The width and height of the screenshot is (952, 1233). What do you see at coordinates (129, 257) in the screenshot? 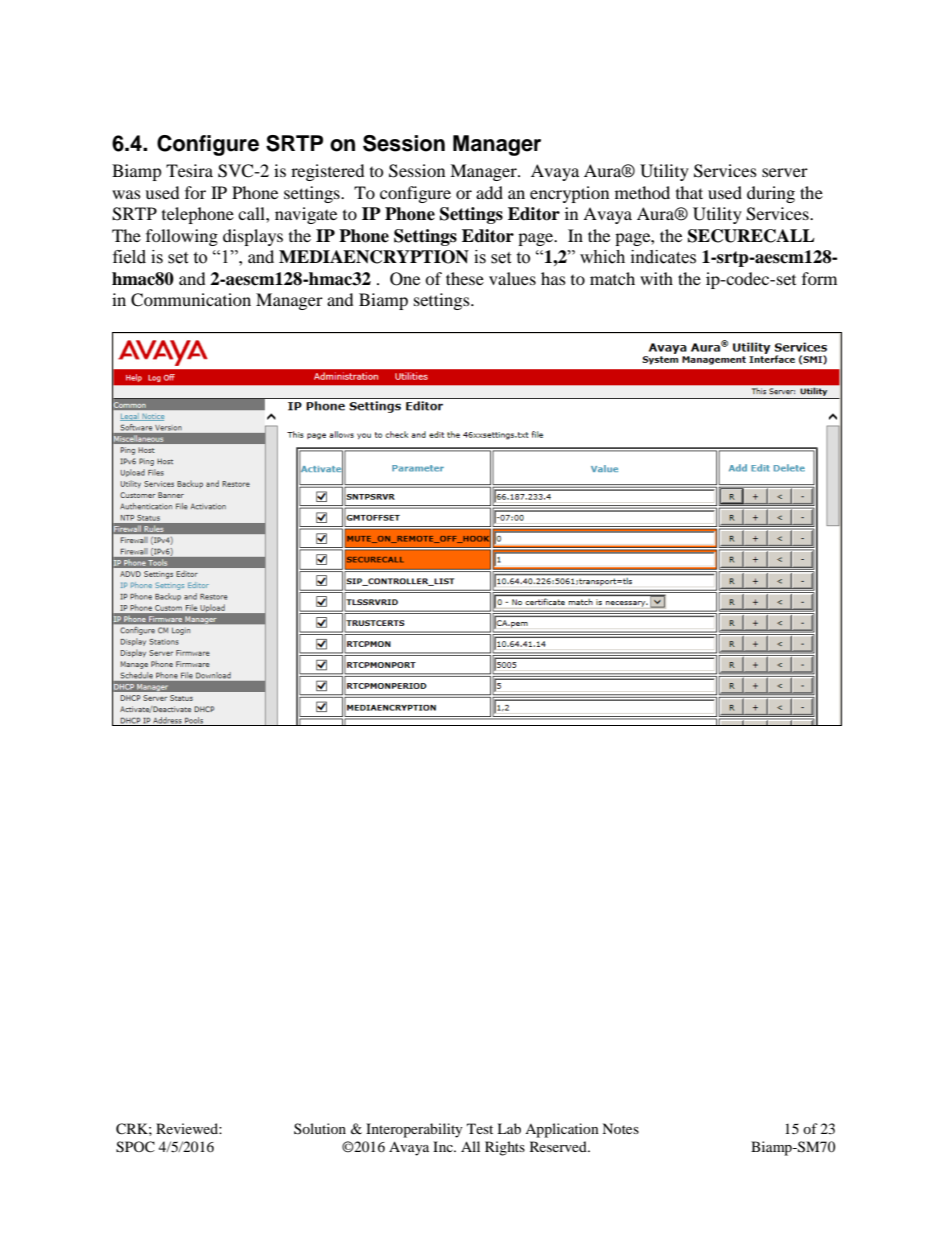
I see `field` at bounding box center [129, 257].
